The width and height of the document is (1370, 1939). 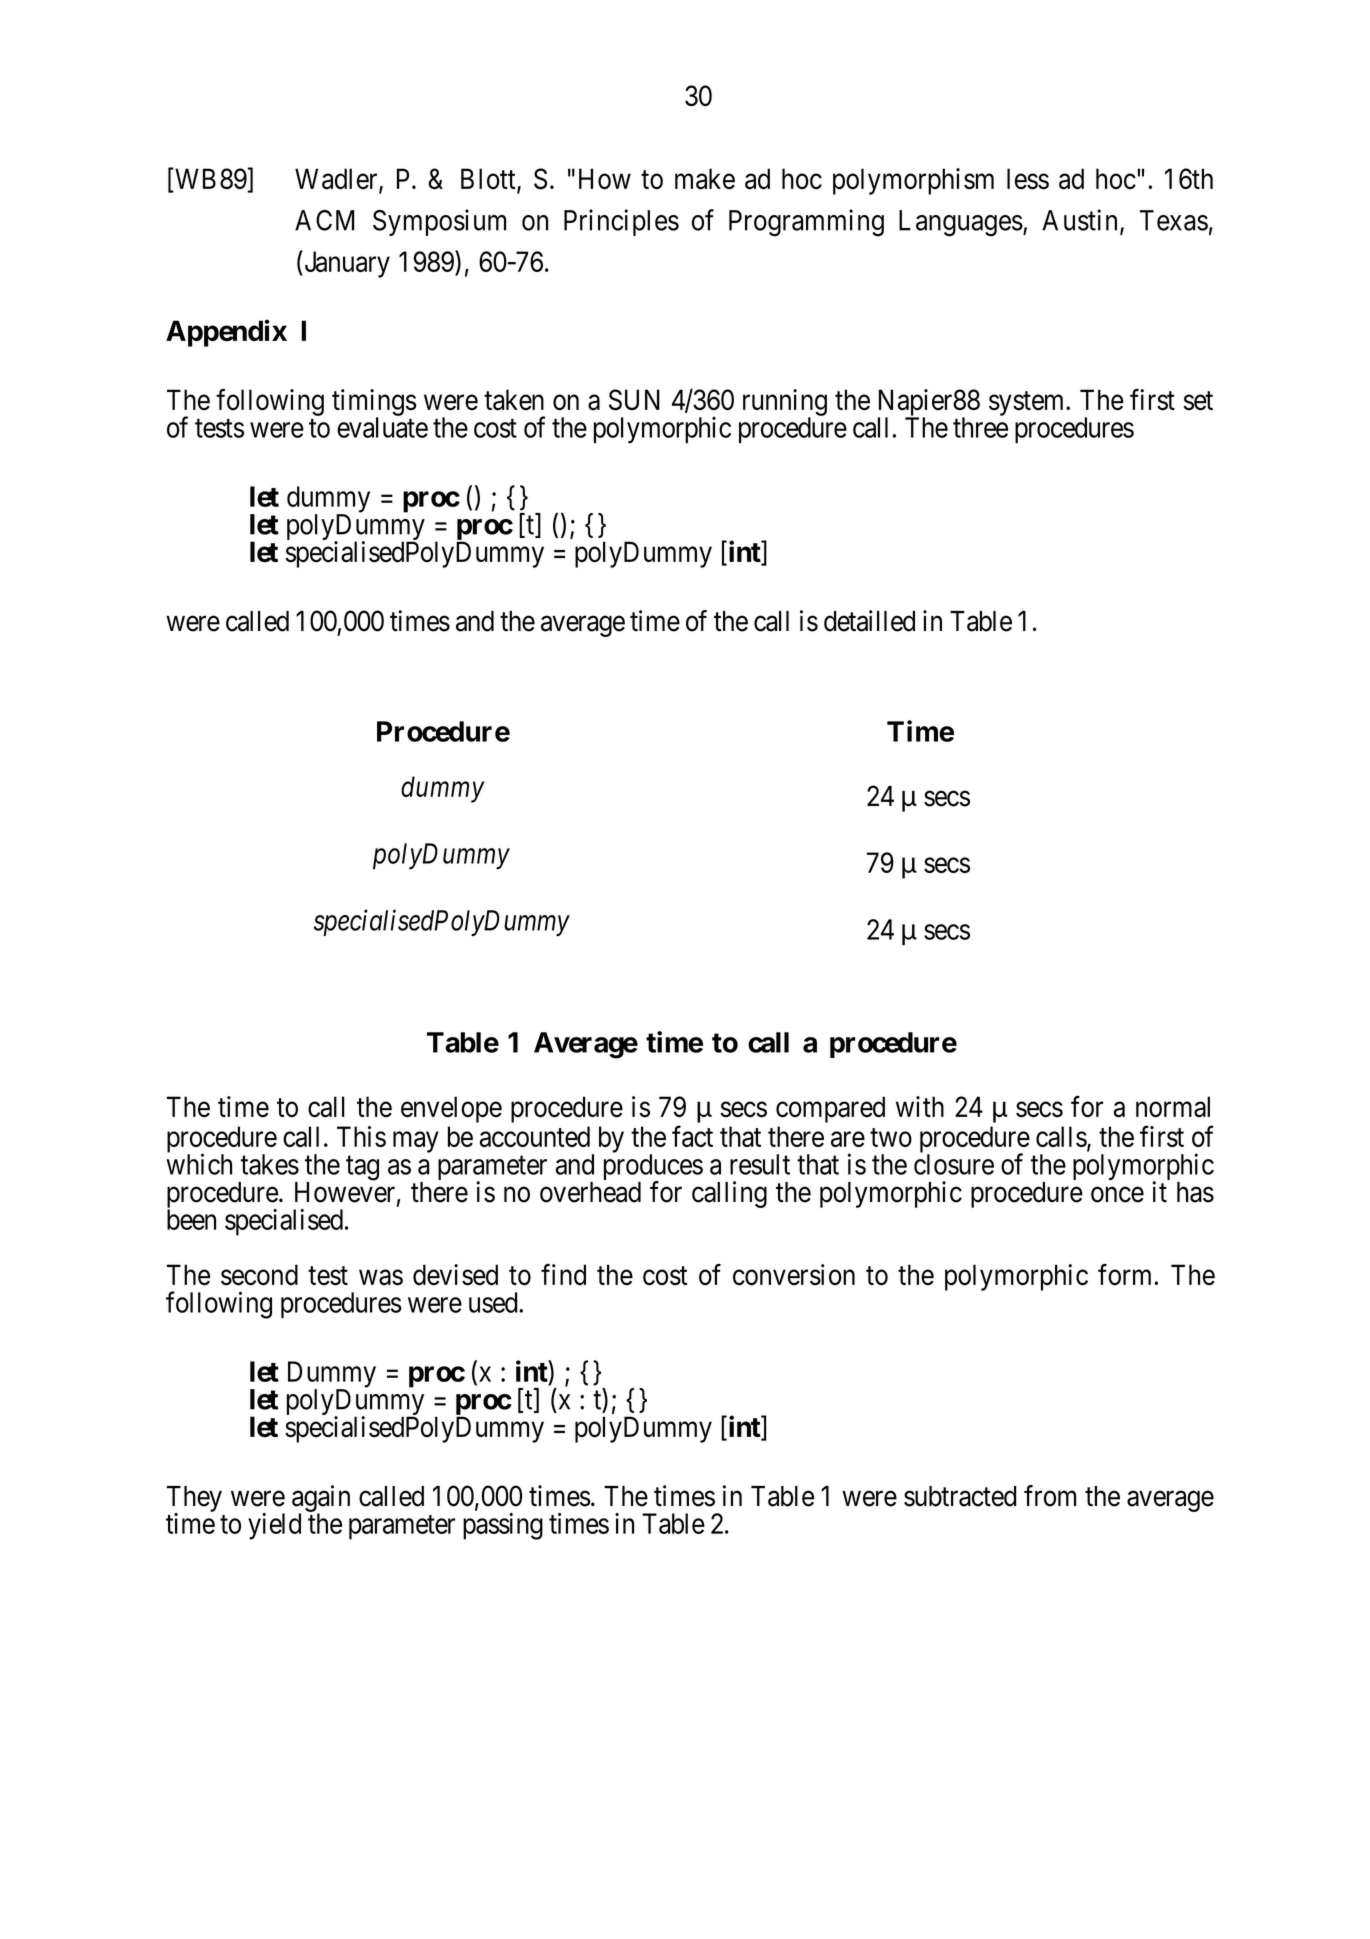 I want to click on ACM, so click(x=324, y=220).
